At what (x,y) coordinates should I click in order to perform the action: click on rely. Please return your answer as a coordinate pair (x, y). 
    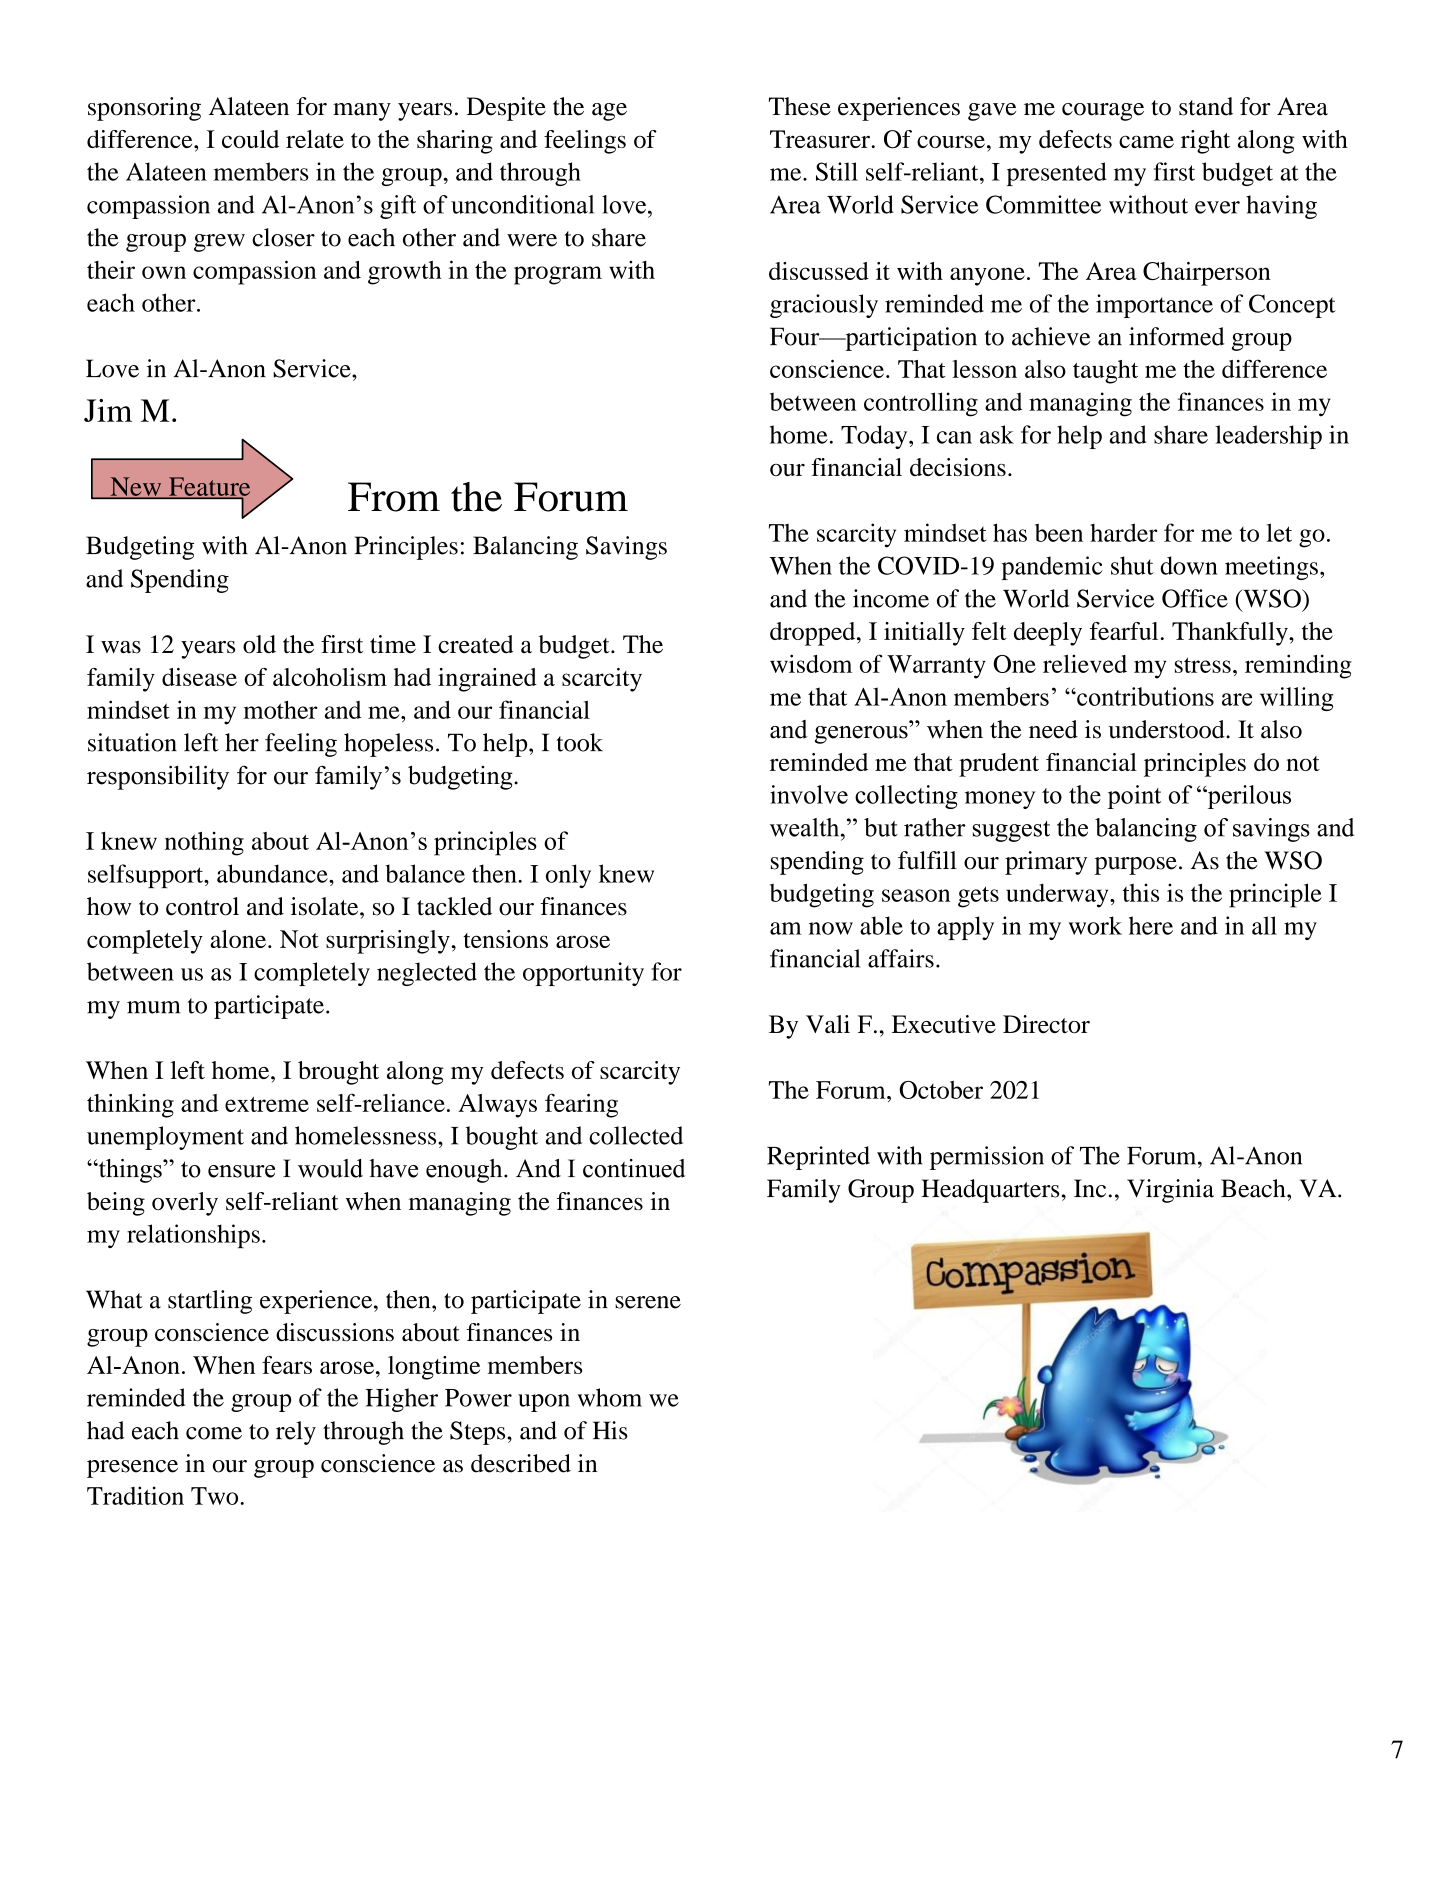
    Looking at the image, I should click on (296, 1433).
